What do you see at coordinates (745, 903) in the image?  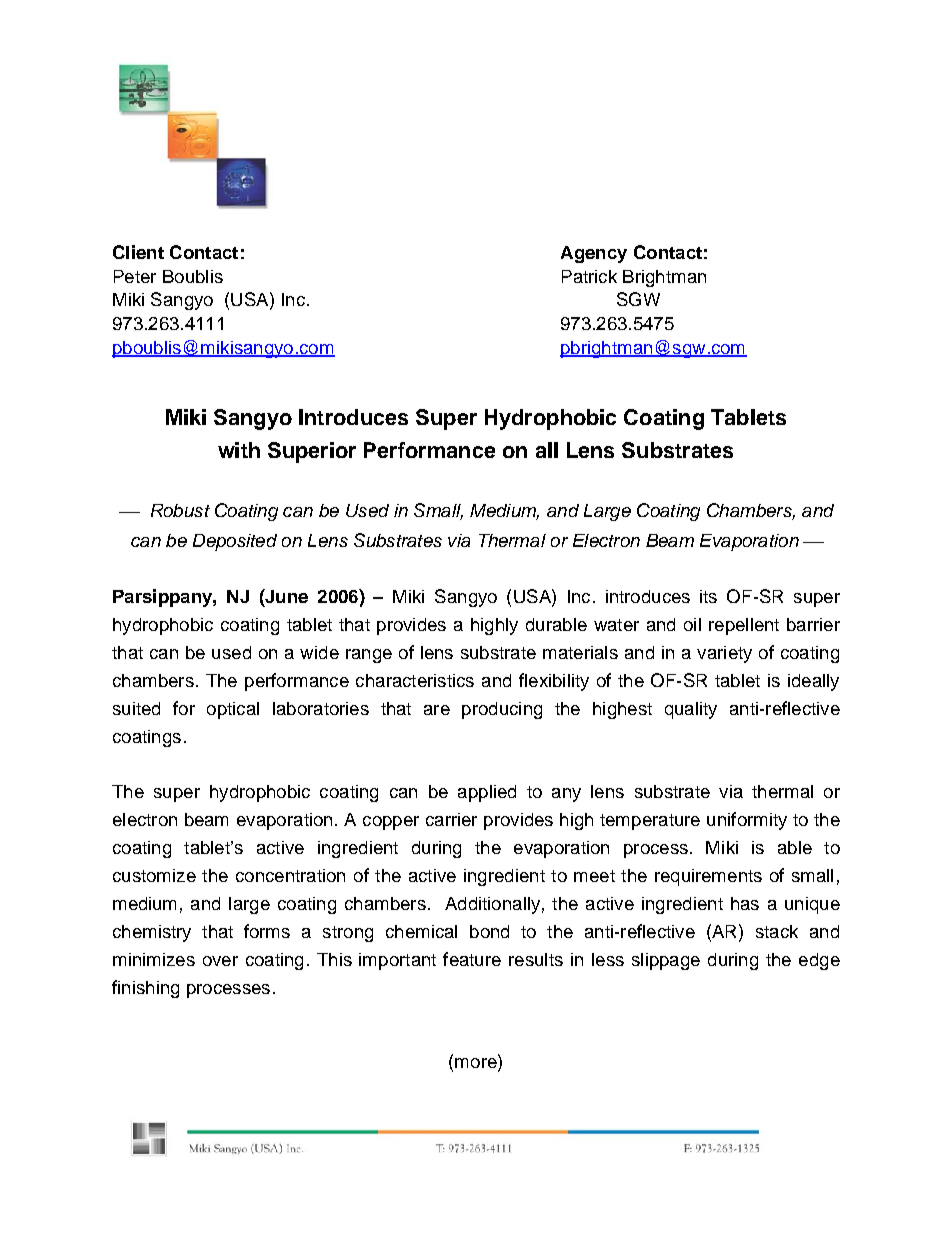 I see `has` at bounding box center [745, 903].
